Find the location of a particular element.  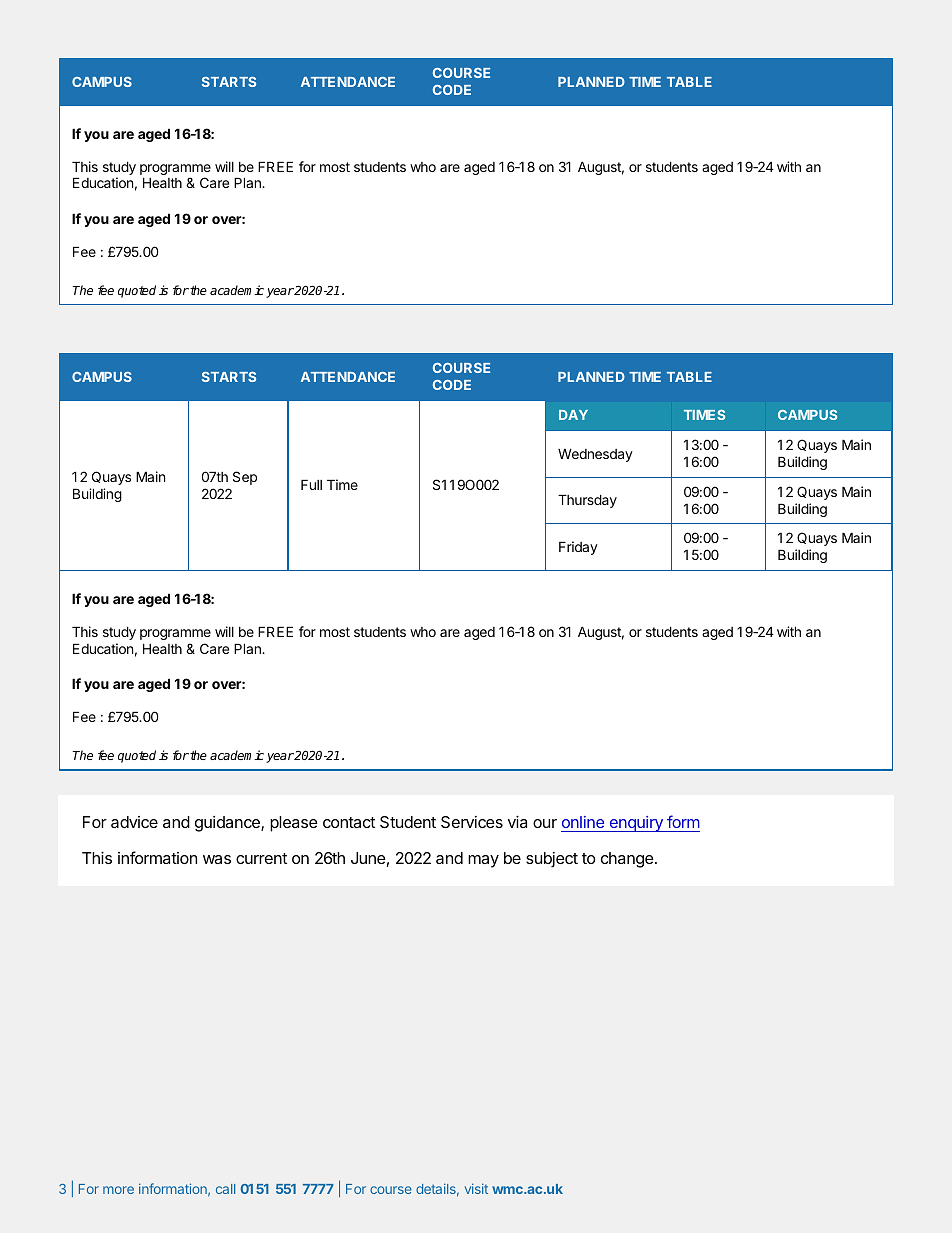

contact is located at coordinates (349, 822).
